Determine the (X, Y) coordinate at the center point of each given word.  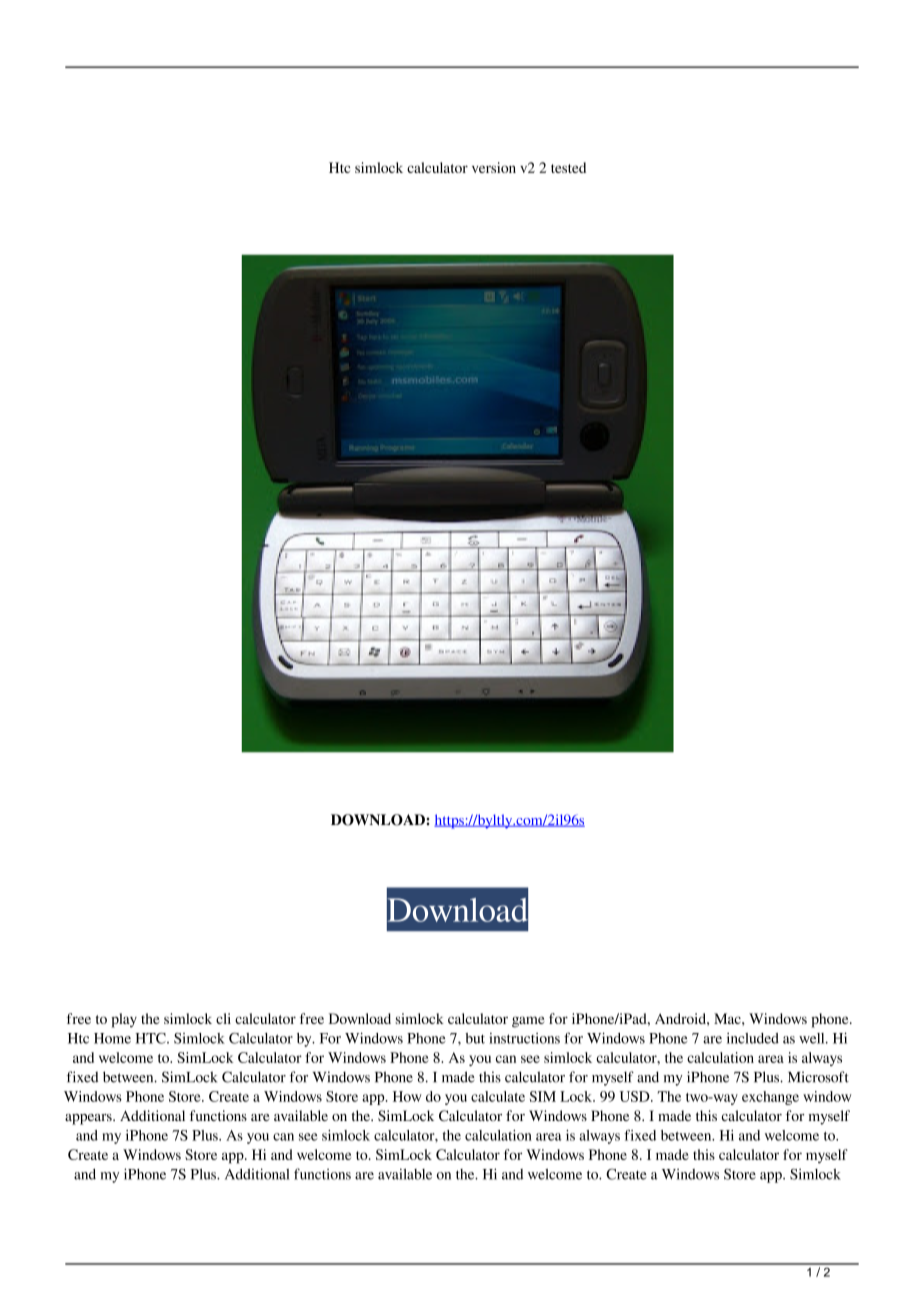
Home (112, 1038)
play (124, 1020)
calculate (498, 1096)
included (753, 1038)
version (494, 167)
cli (223, 1018)
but (475, 1038)
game (528, 1022)
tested (568, 167)
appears (89, 1119)
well (813, 1038)
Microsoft (818, 1077)
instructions (524, 1038)
